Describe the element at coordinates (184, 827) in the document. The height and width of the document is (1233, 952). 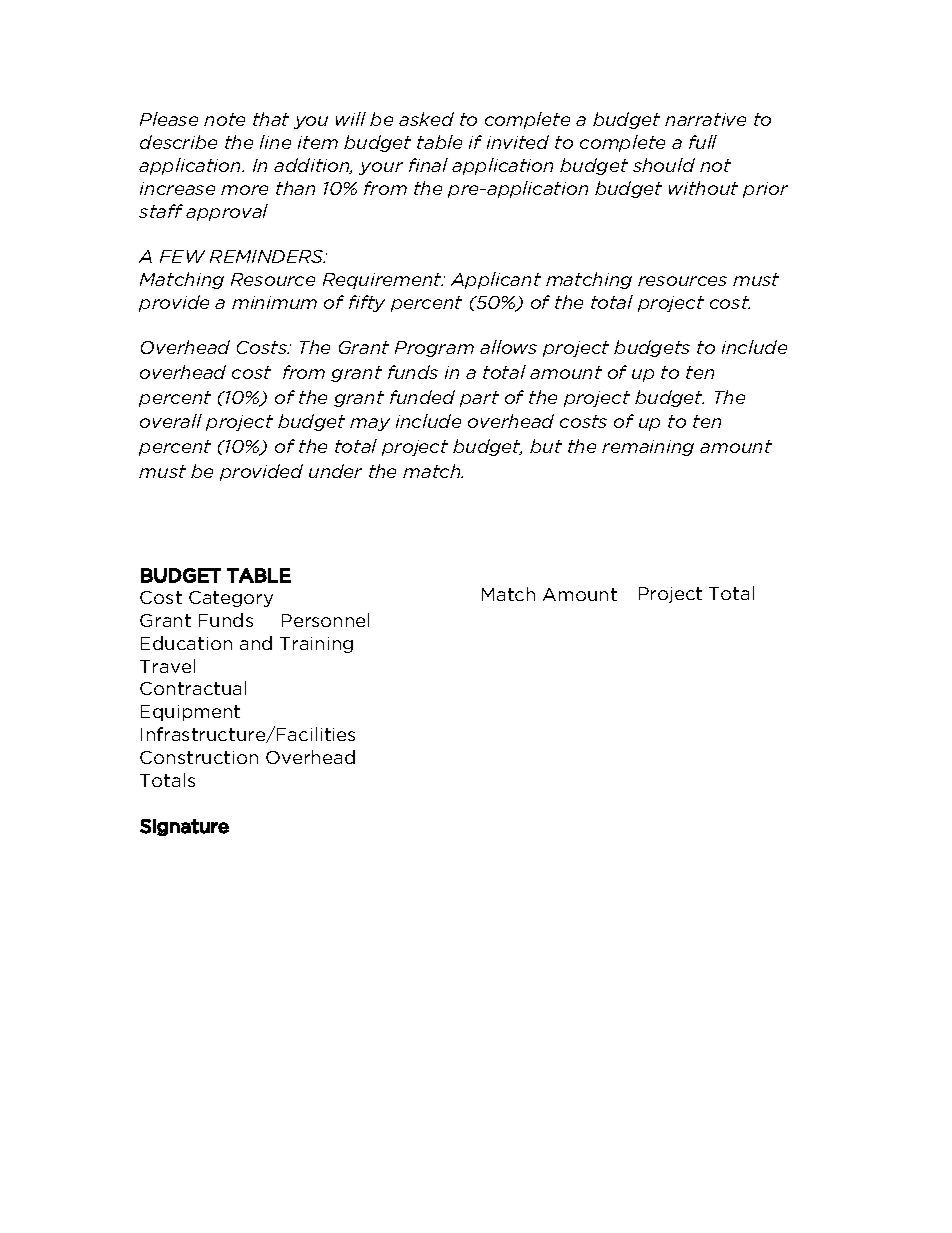
I see `Signature` at that location.
